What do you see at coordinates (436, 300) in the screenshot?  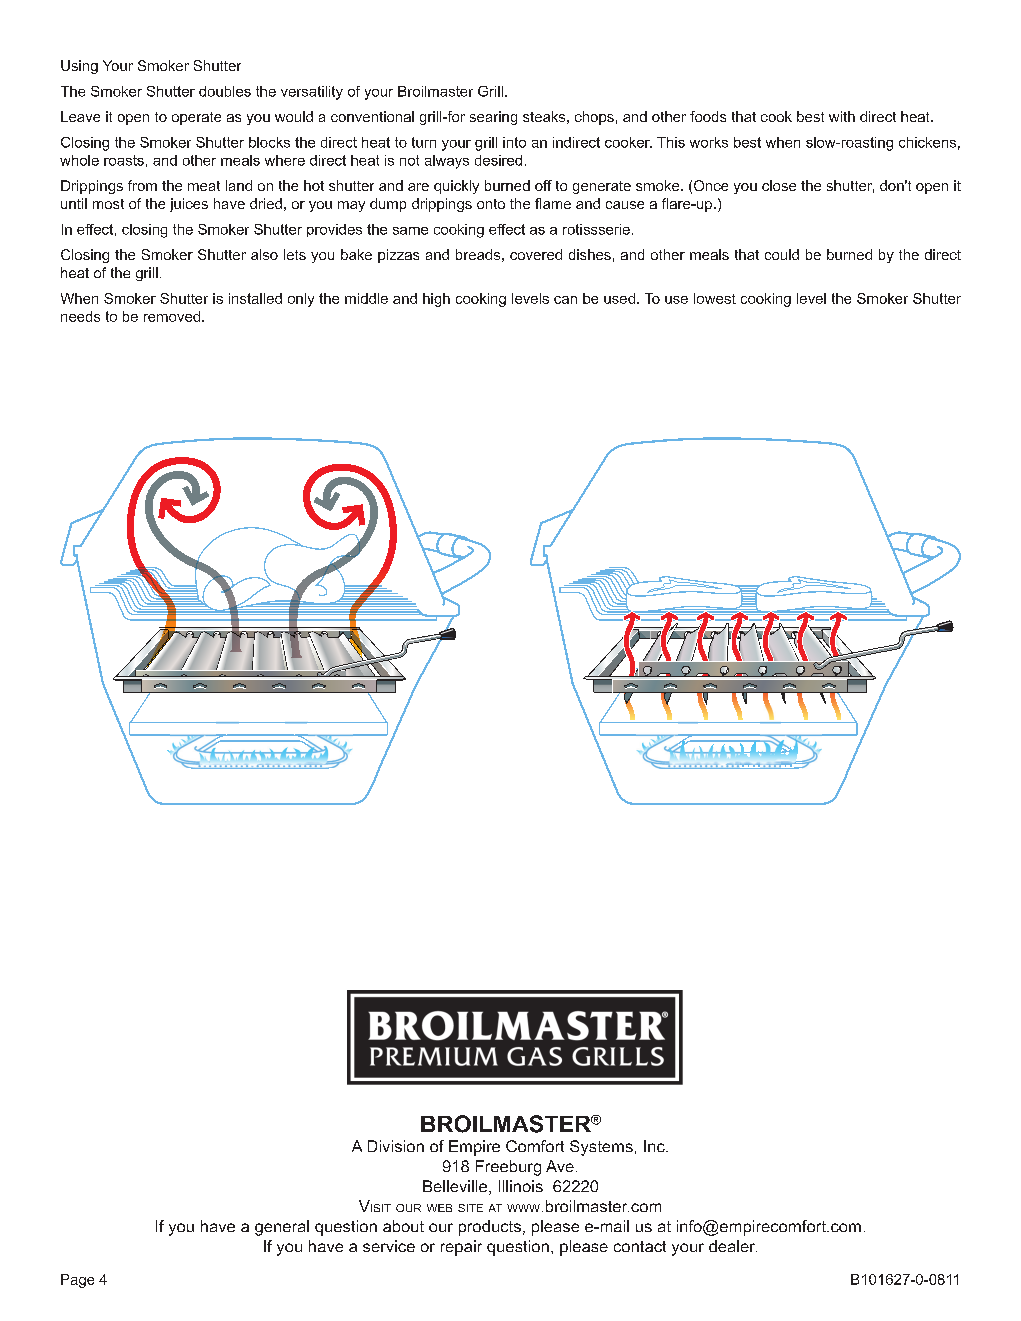 I see `high` at bounding box center [436, 300].
